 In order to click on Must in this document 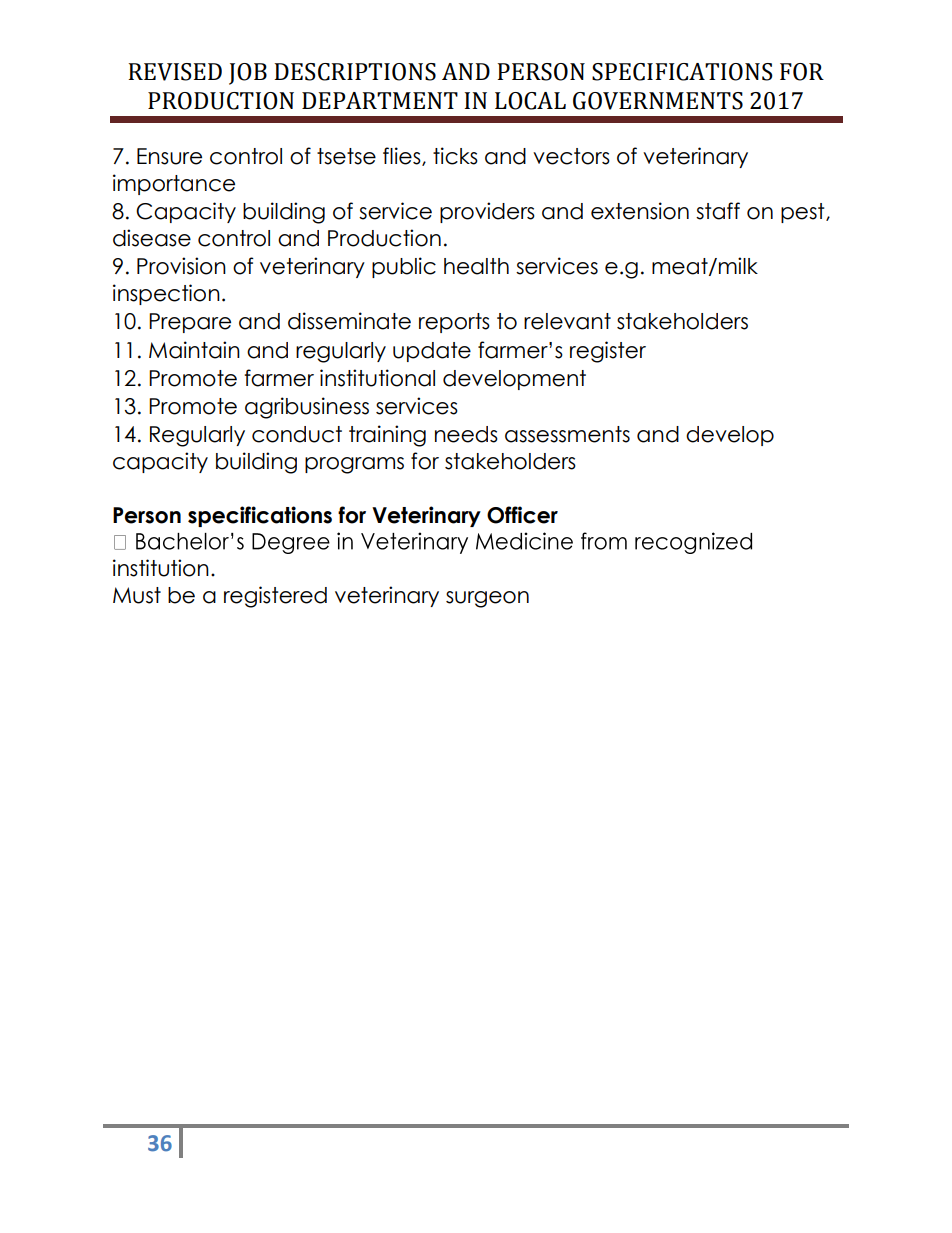, I will do `click(137, 595)`.
